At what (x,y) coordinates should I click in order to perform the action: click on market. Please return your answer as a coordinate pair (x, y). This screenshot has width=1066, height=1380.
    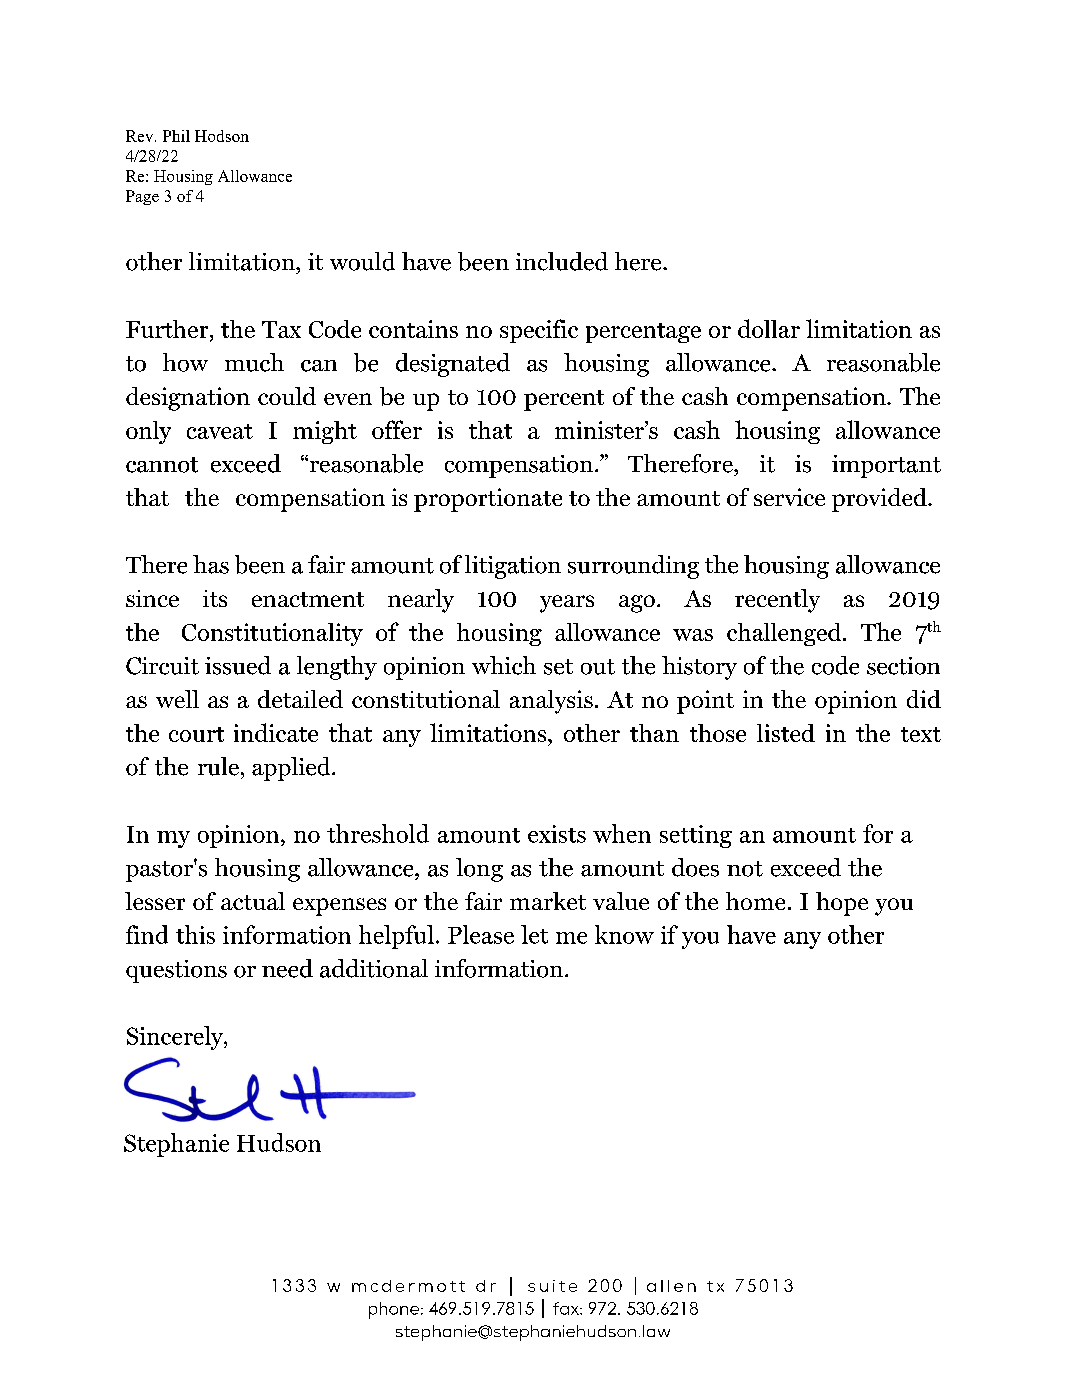
    Looking at the image, I should click on (548, 901).
